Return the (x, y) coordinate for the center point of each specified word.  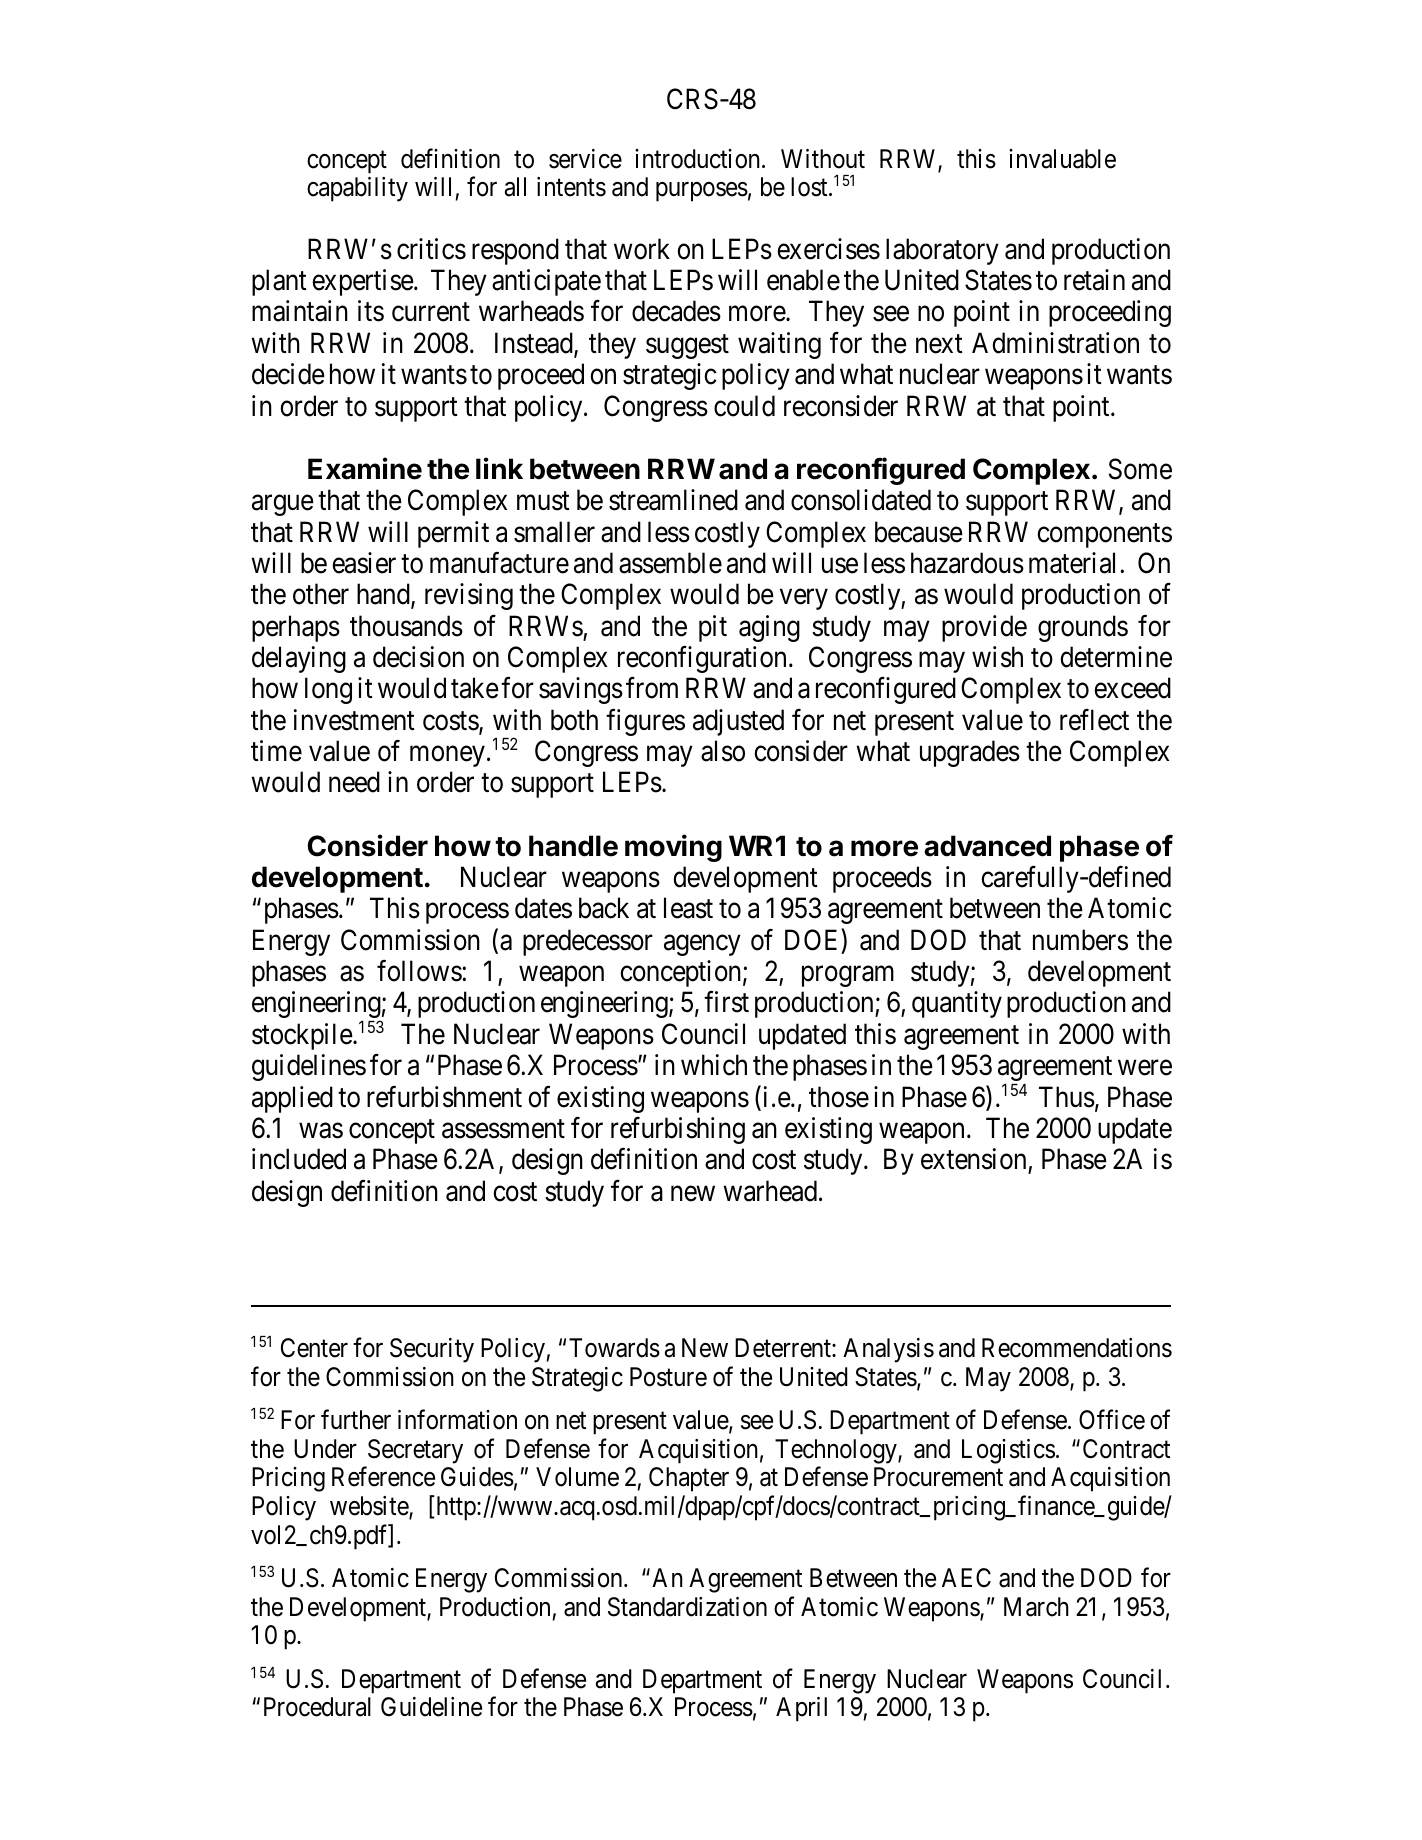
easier (364, 563)
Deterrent (784, 1348)
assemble (670, 563)
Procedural (317, 1707)
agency (702, 945)
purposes (702, 192)
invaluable (1062, 159)
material (1075, 563)
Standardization (687, 1607)
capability (357, 189)
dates (543, 908)
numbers (1080, 940)
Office (1112, 1420)
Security (432, 1350)
